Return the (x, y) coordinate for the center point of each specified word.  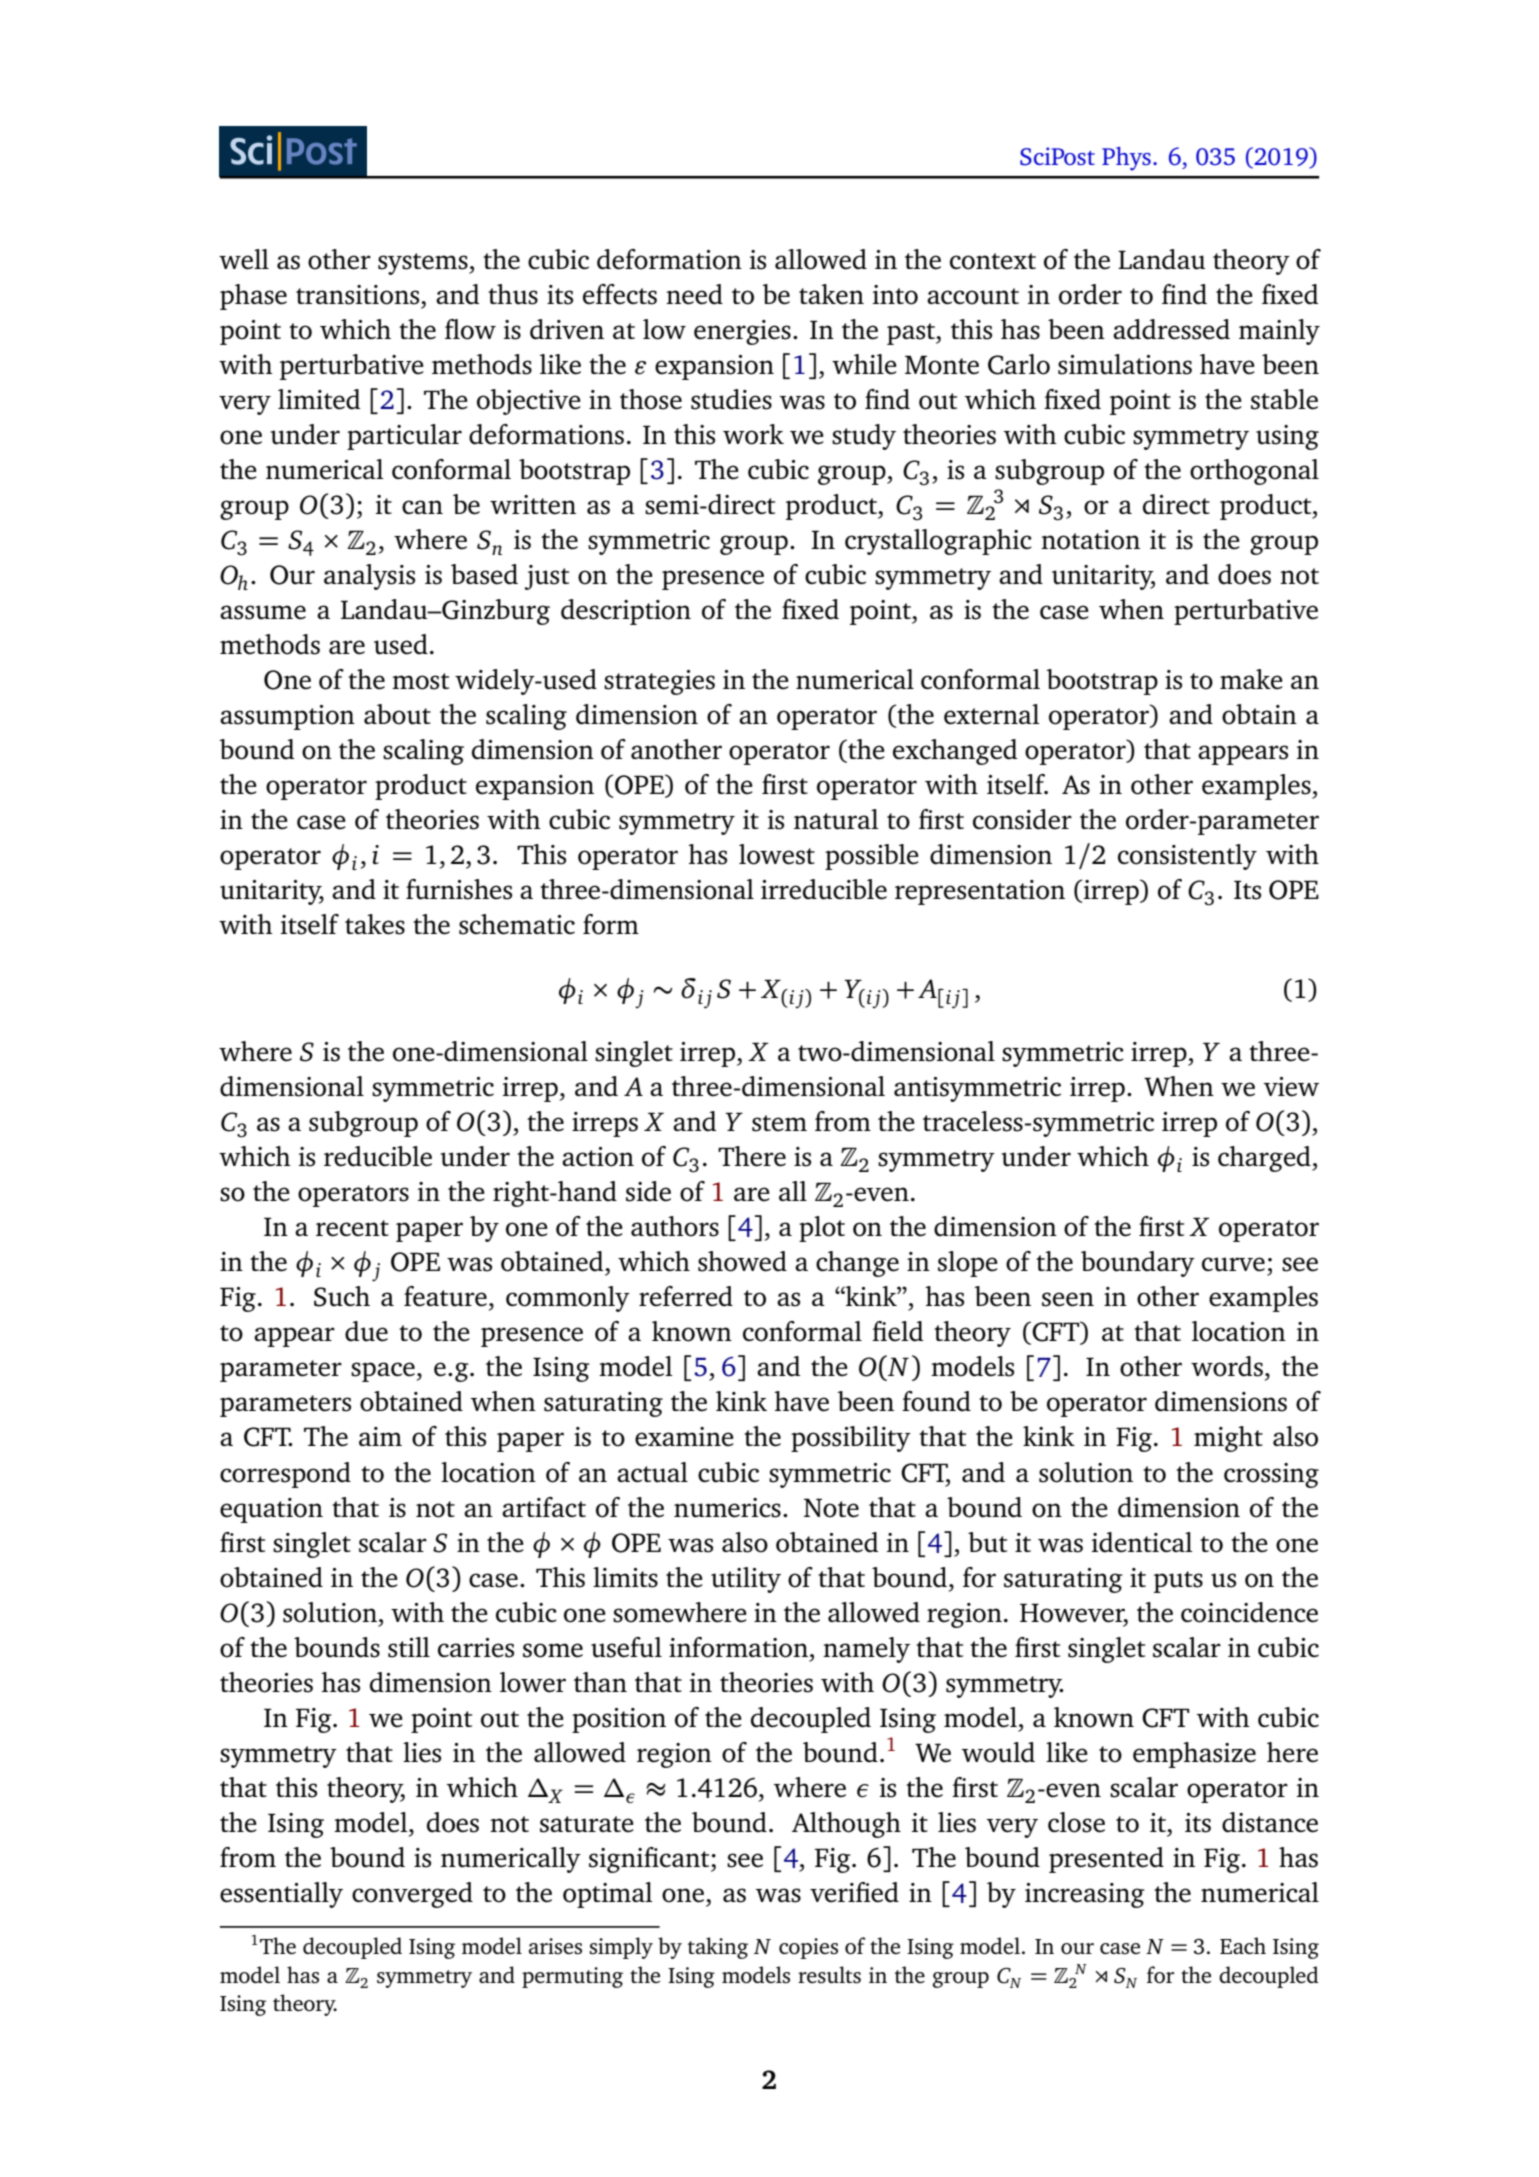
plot (822, 1229)
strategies (659, 682)
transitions (359, 295)
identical (1142, 1542)
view (1291, 1087)
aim (380, 1436)
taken (831, 294)
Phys (1126, 159)
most (420, 681)
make (1251, 679)
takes (375, 924)
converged (412, 1895)
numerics (727, 1508)
